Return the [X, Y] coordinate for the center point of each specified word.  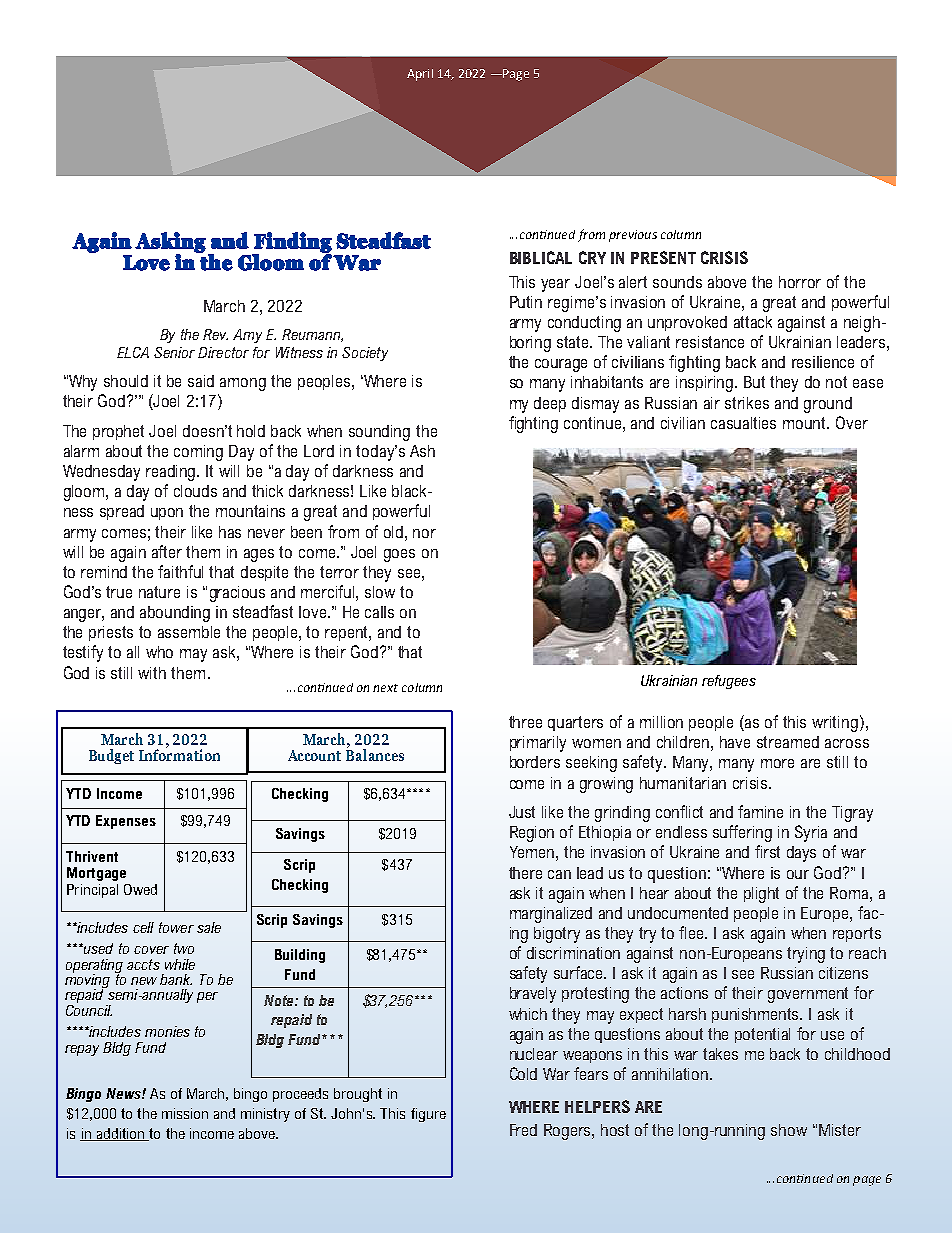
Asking [170, 243]
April [420, 75]
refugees [729, 682]
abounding [175, 614]
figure [428, 1115]
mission [185, 1113]
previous [633, 236]
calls [379, 612]
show [789, 1130]
